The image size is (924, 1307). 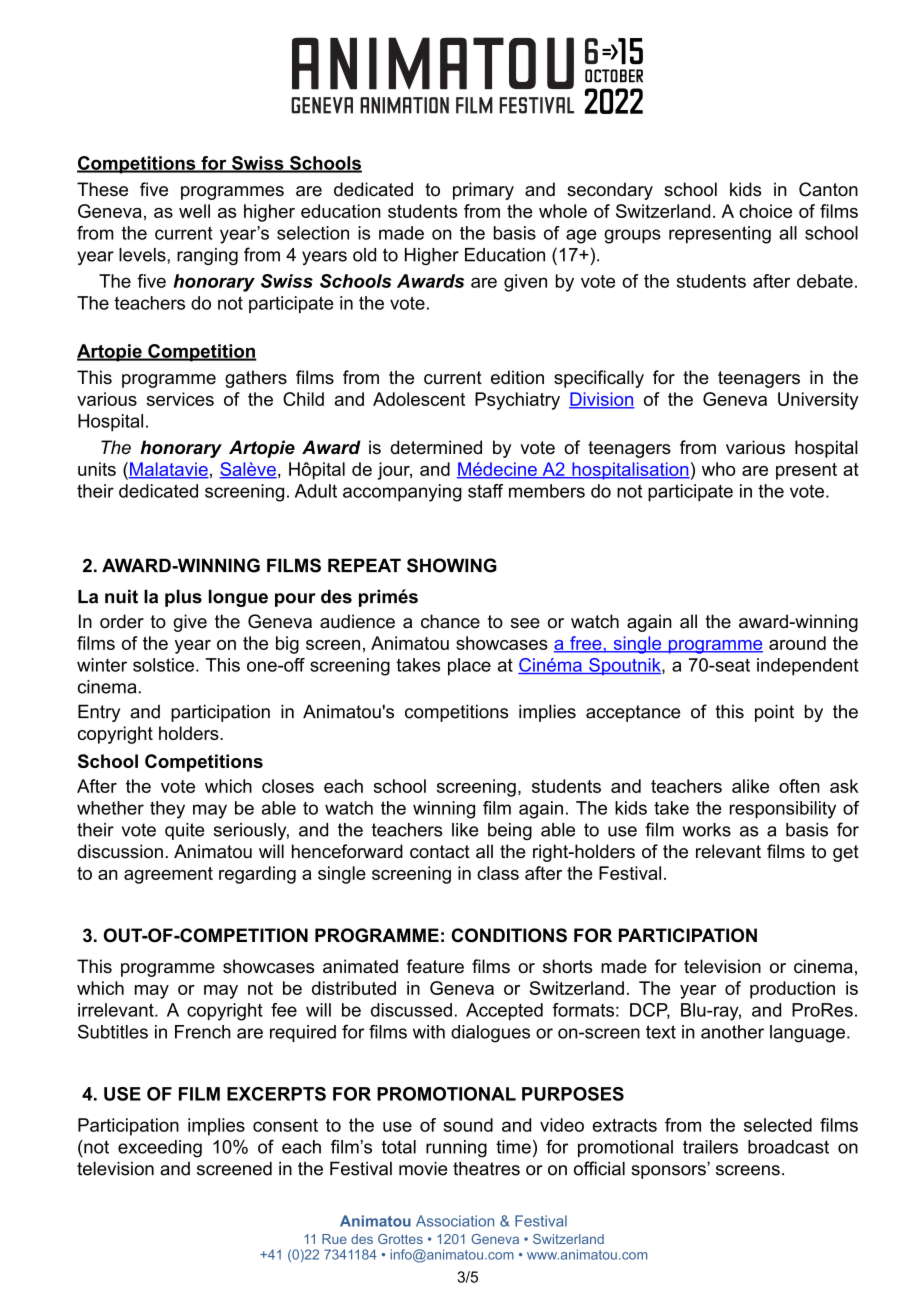 What do you see at coordinates (774, 713) in the document?
I see `point` at bounding box center [774, 713].
